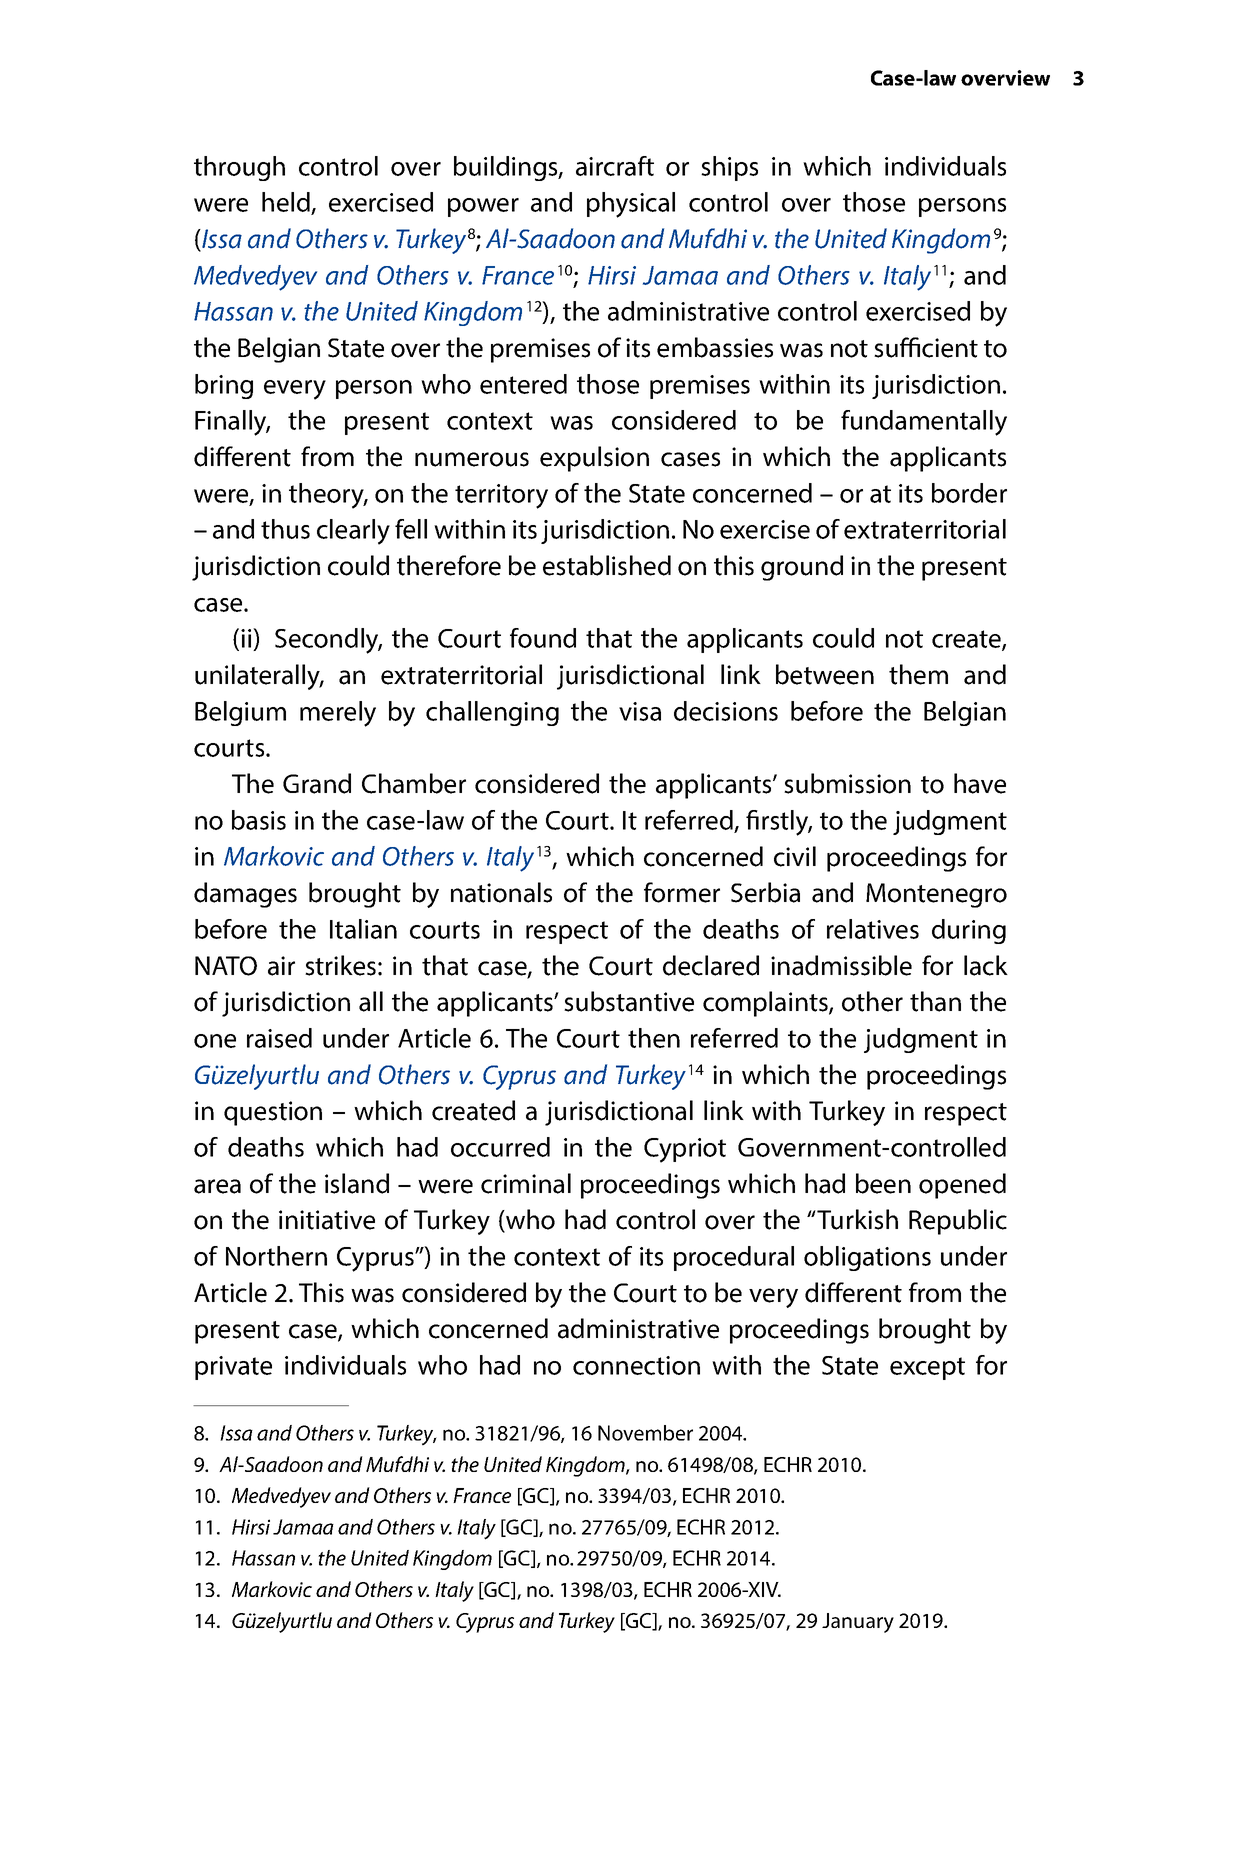  I want to click on merely, so click(338, 714).
